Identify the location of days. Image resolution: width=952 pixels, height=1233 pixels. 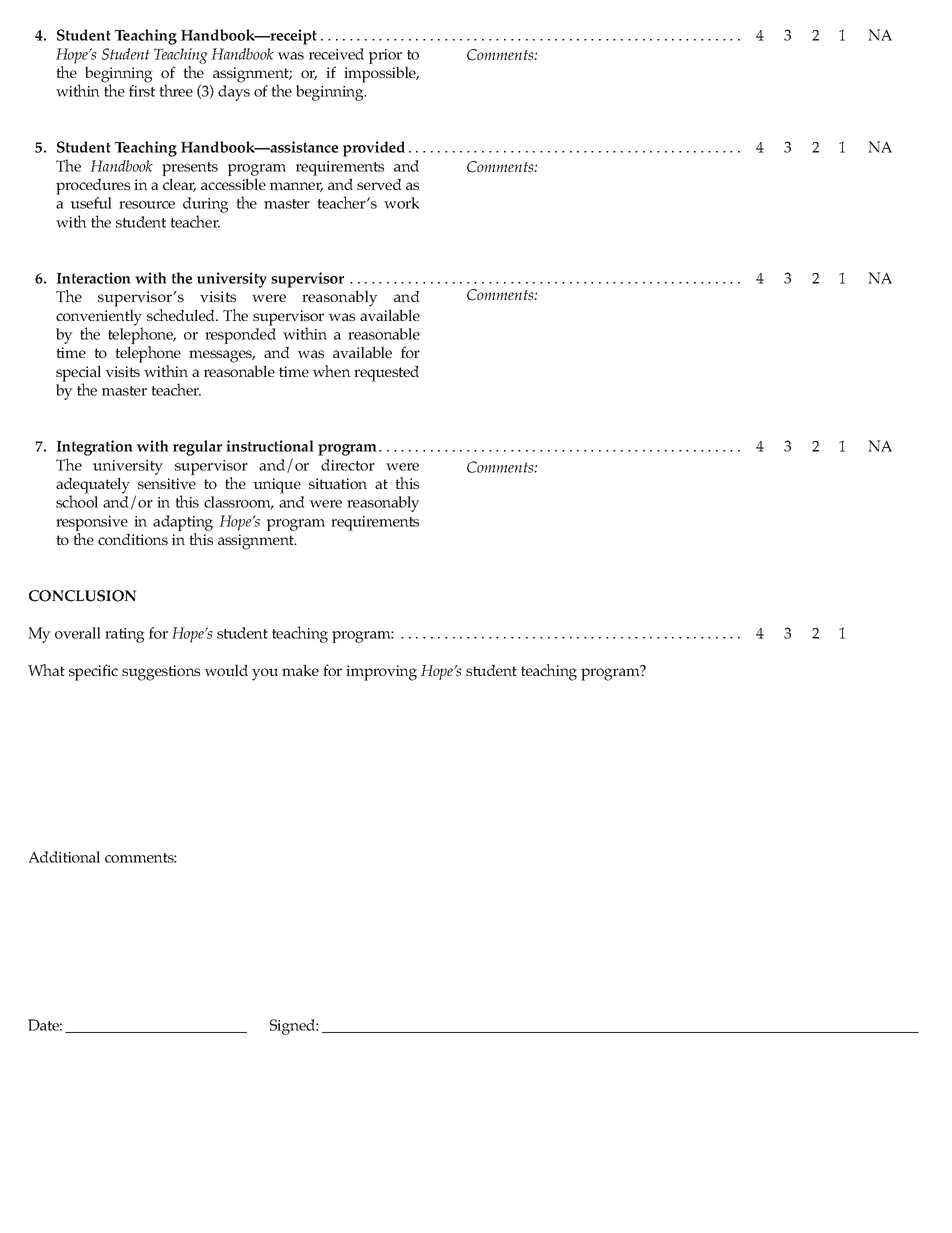
(234, 93).
